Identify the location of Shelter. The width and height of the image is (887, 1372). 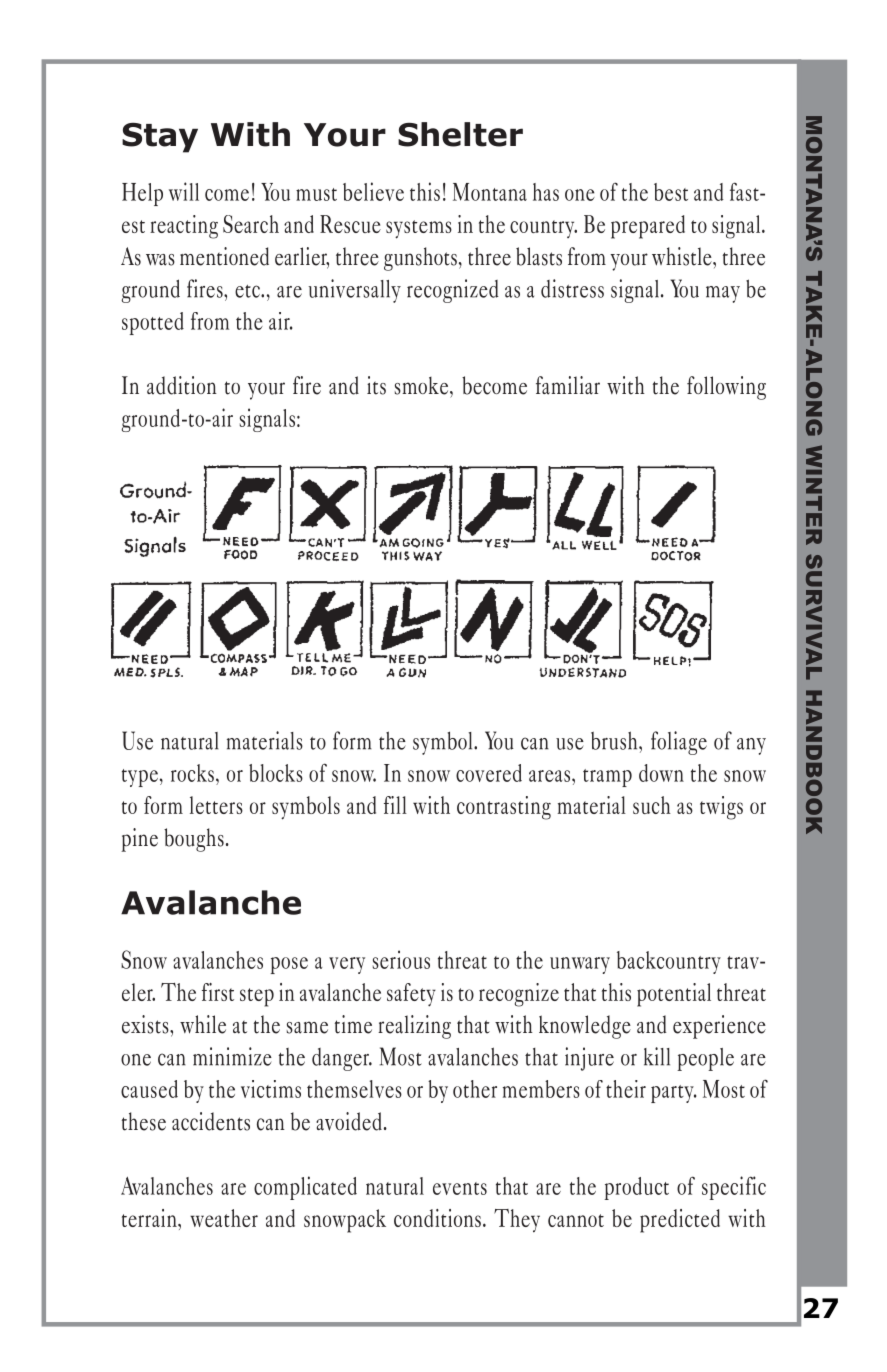
(460, 134).
